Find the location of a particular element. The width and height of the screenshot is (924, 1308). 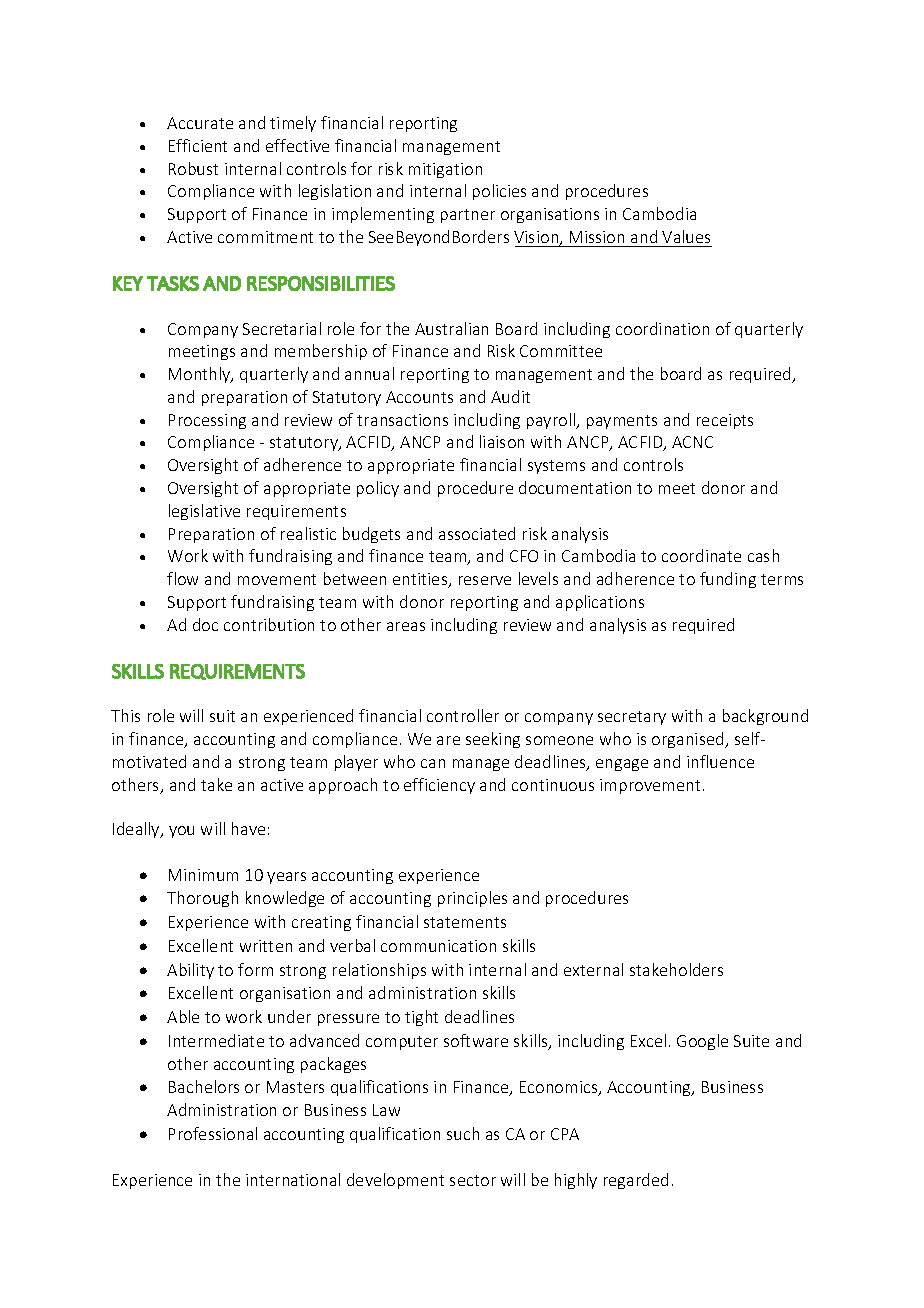

such is located at coordinates (463, 1133).
